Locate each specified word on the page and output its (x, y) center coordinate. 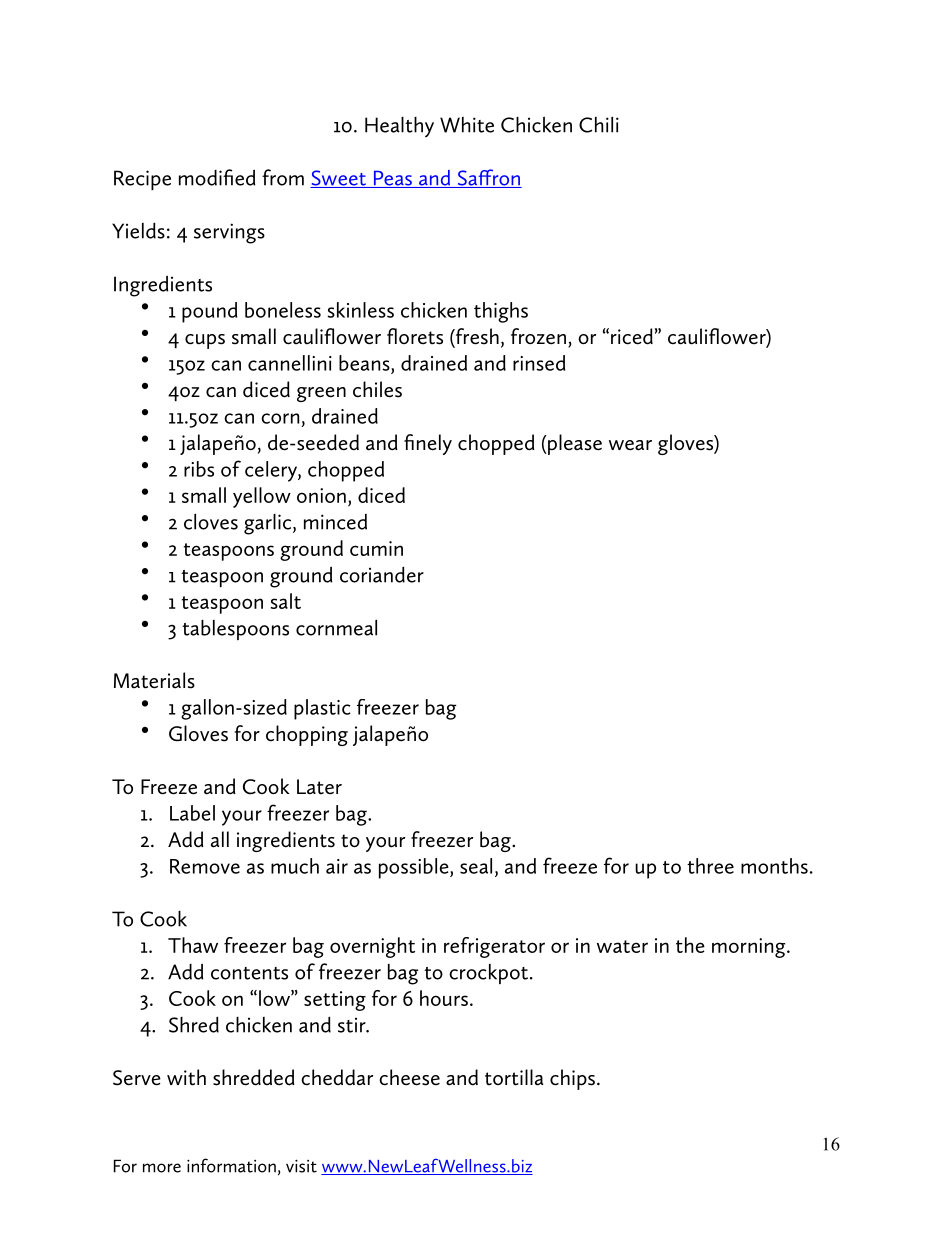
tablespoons (235, 630)
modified (217, 177)
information (231, 1165)
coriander (382, 574)
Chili (599, 124)
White (467, 125)
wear (630, 445)
